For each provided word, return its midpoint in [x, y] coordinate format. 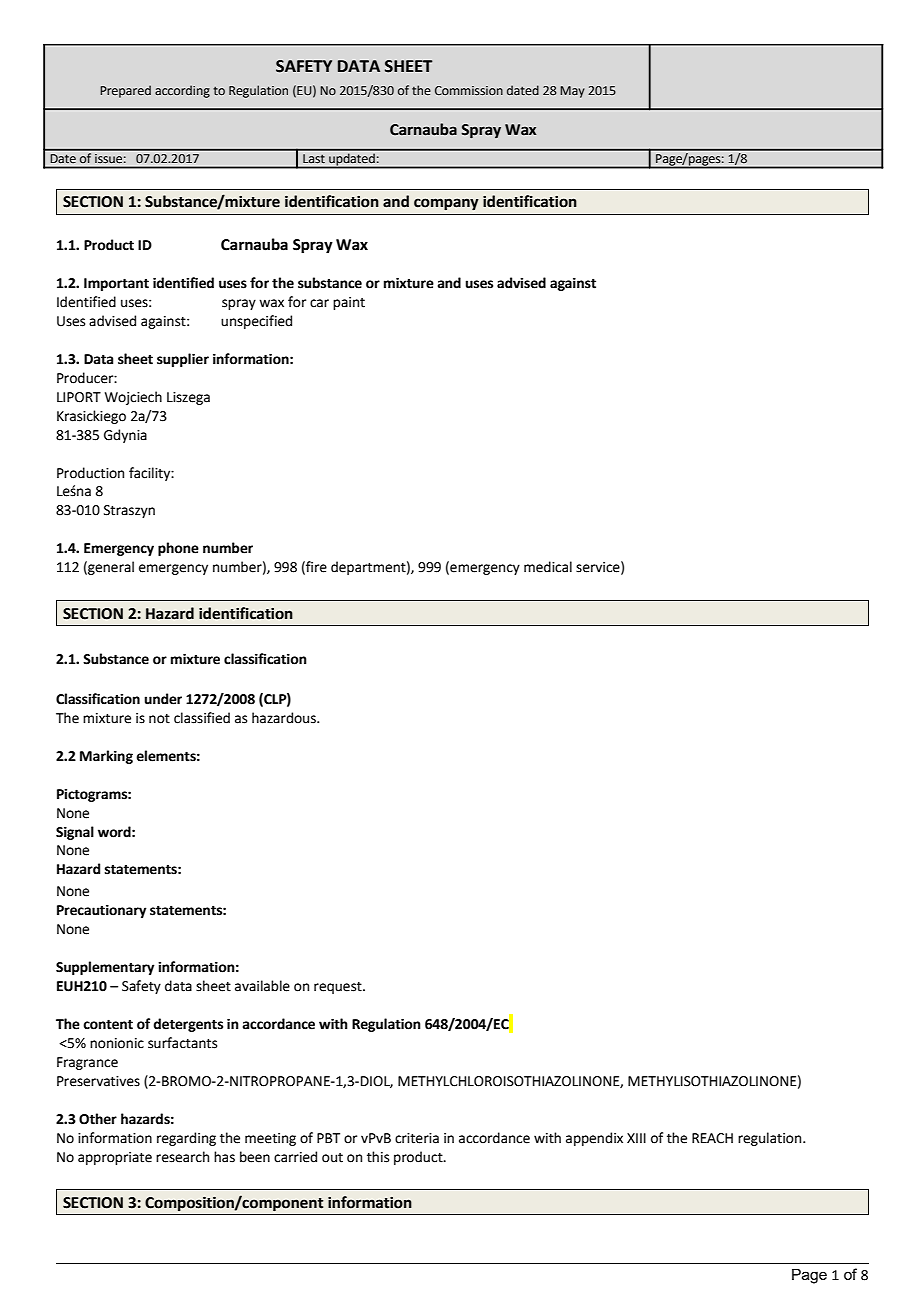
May [572, 92]
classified [202, 718]
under [163, 699]
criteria [417, 1138]
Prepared [125, 91]
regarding [186, 1139]
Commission [469, 90]
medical [548, 567]
